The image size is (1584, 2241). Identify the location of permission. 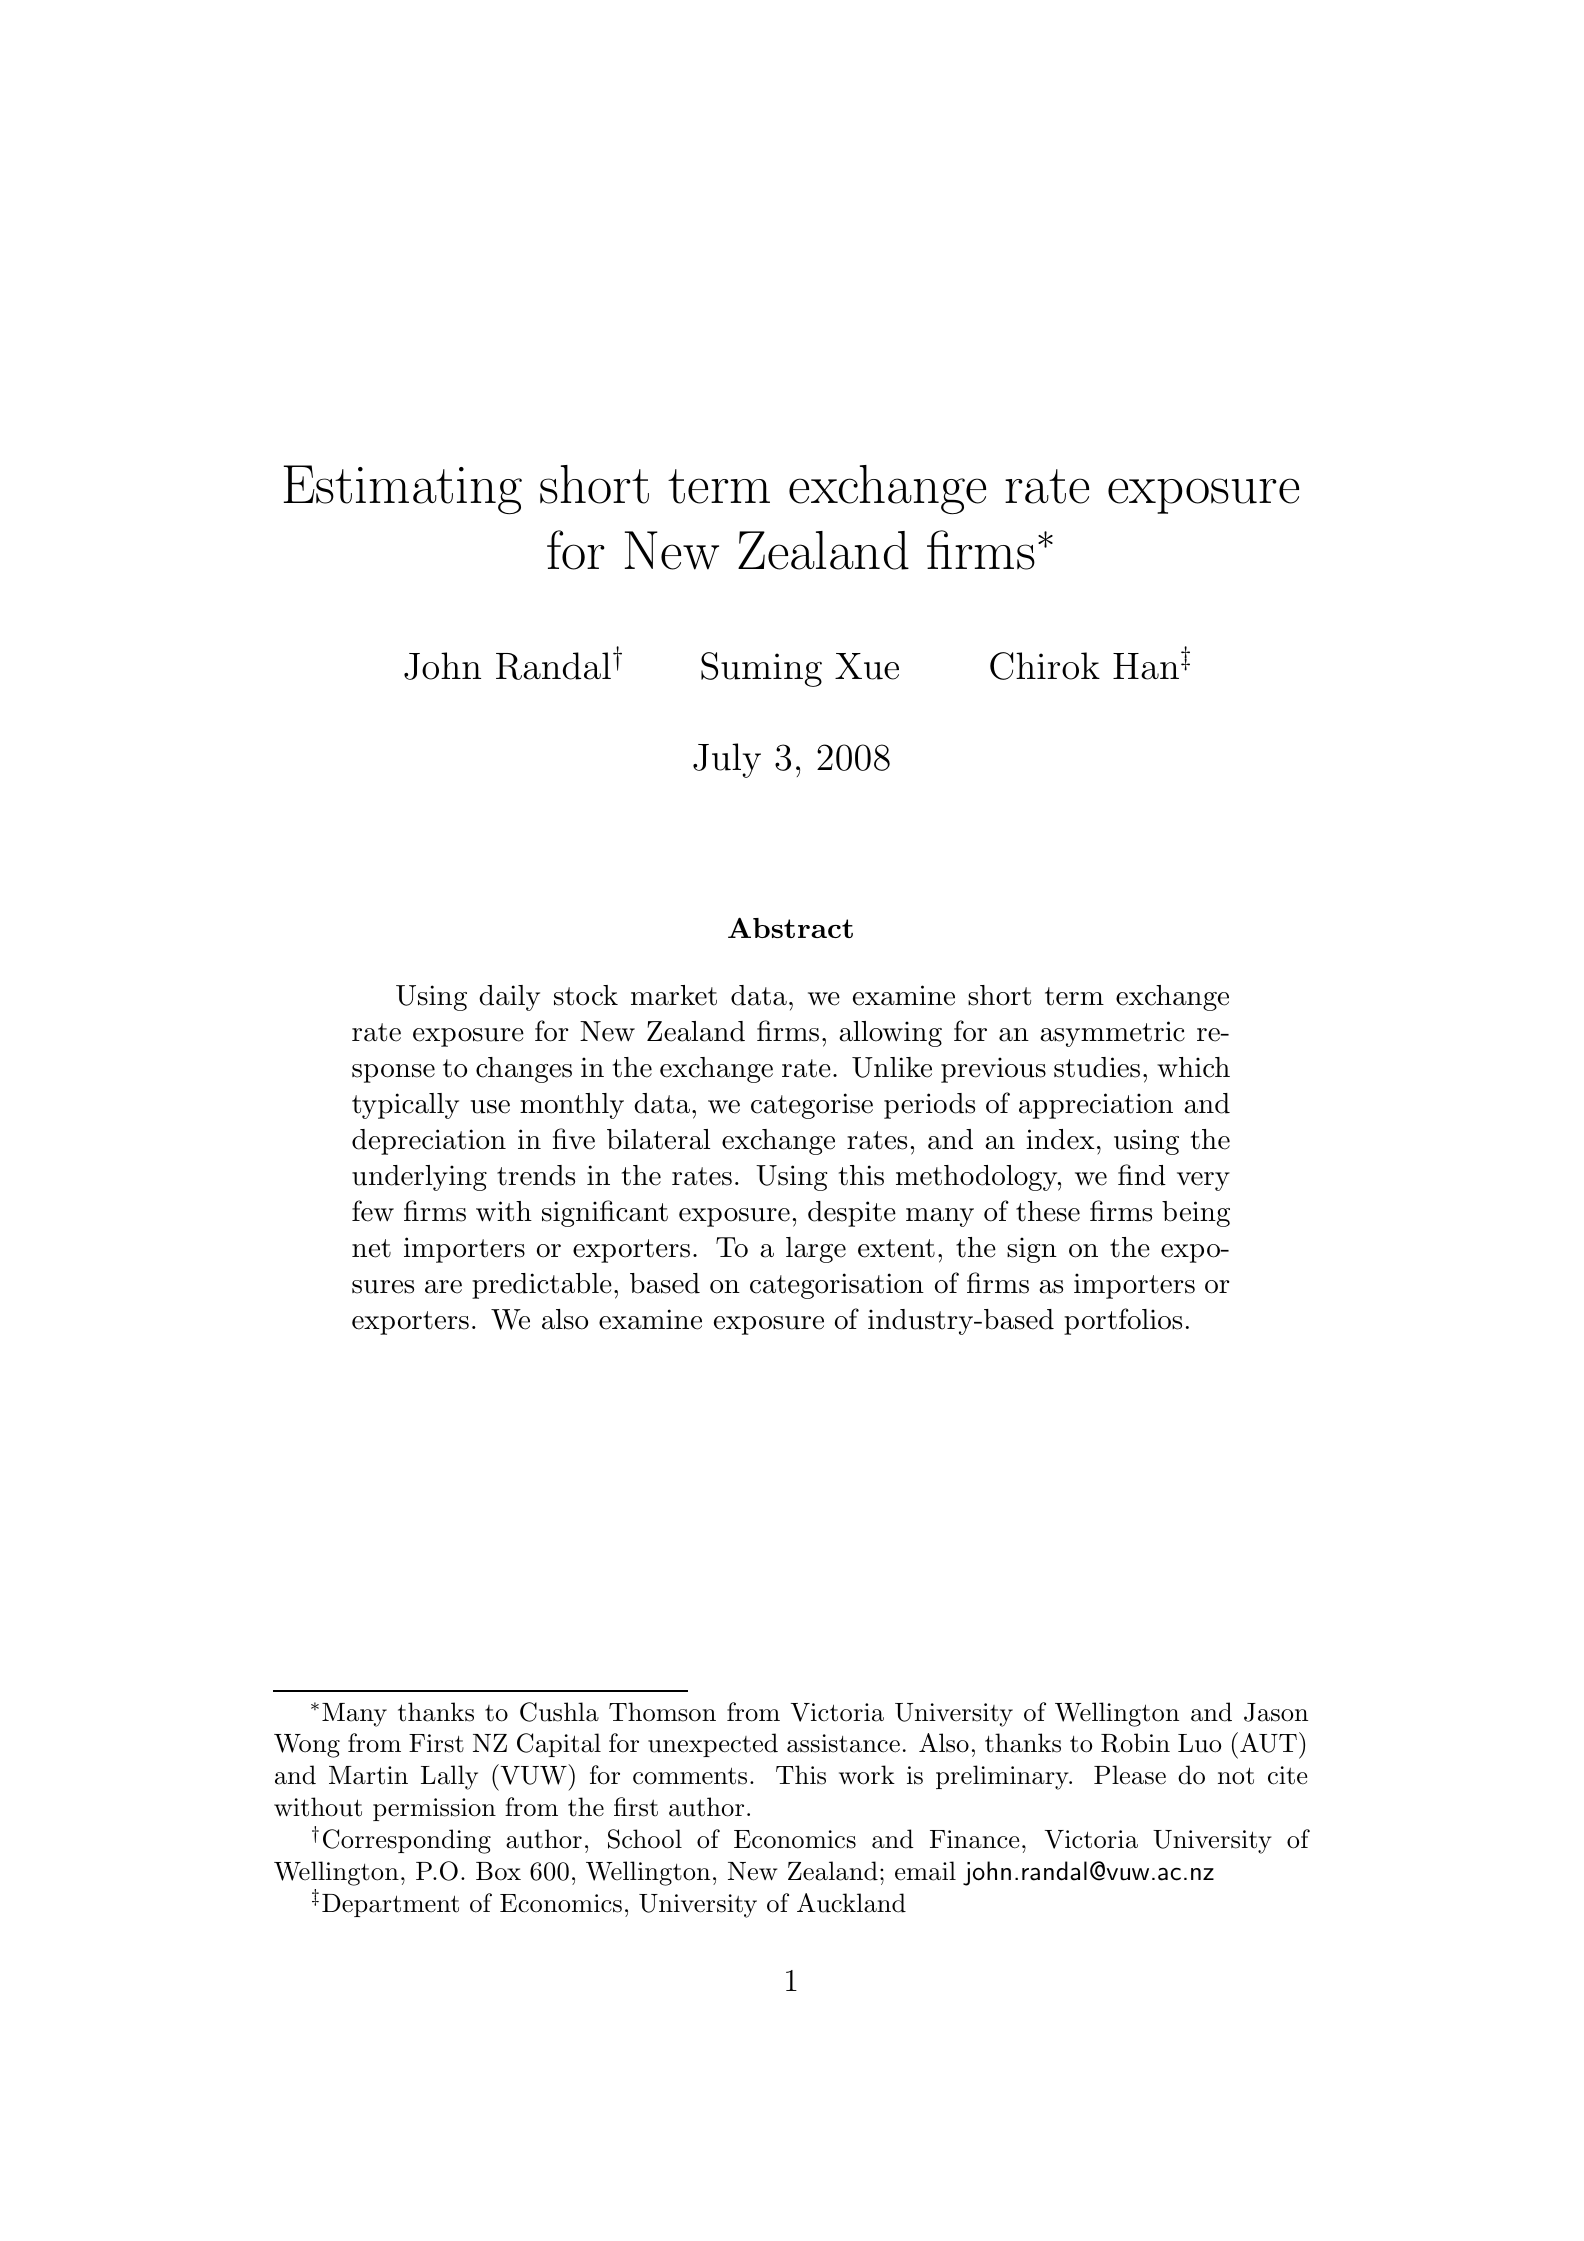
(434, 1809).
